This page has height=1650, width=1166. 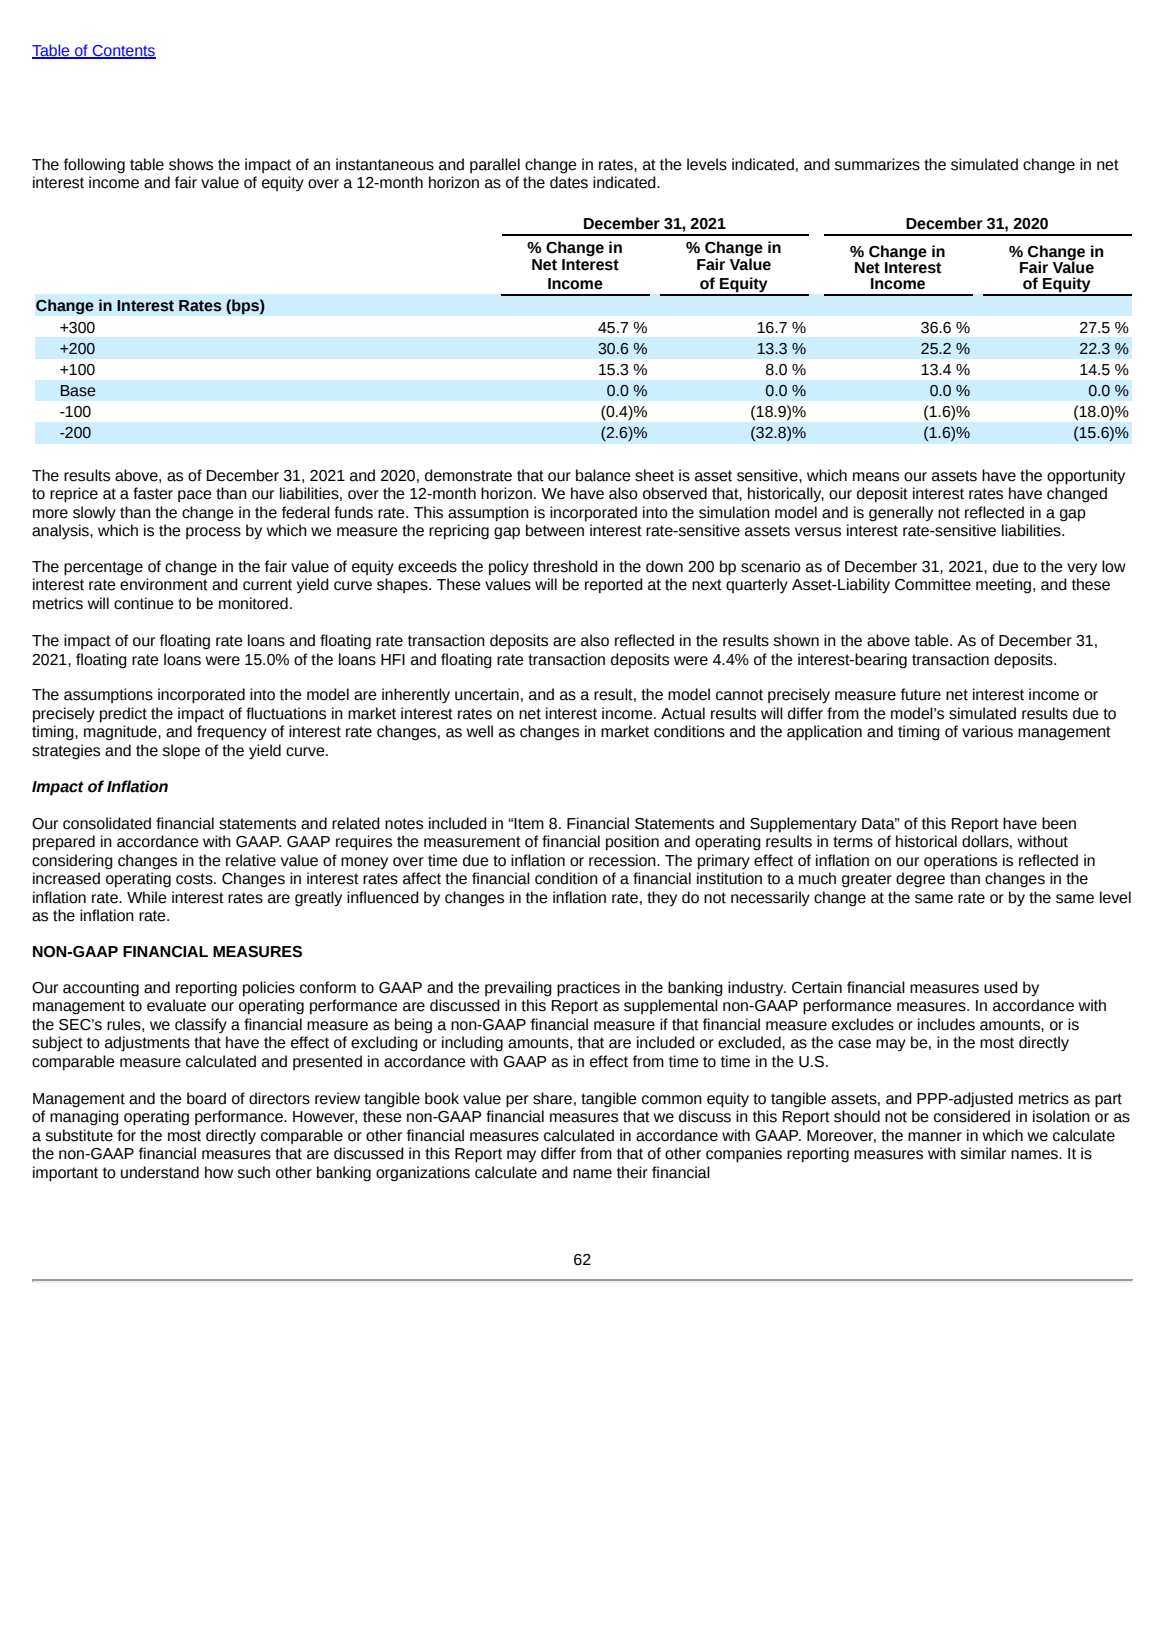 What do you see at coordinates (147, 897) in the page?
I see `While` at bounding box center [147, 897].
